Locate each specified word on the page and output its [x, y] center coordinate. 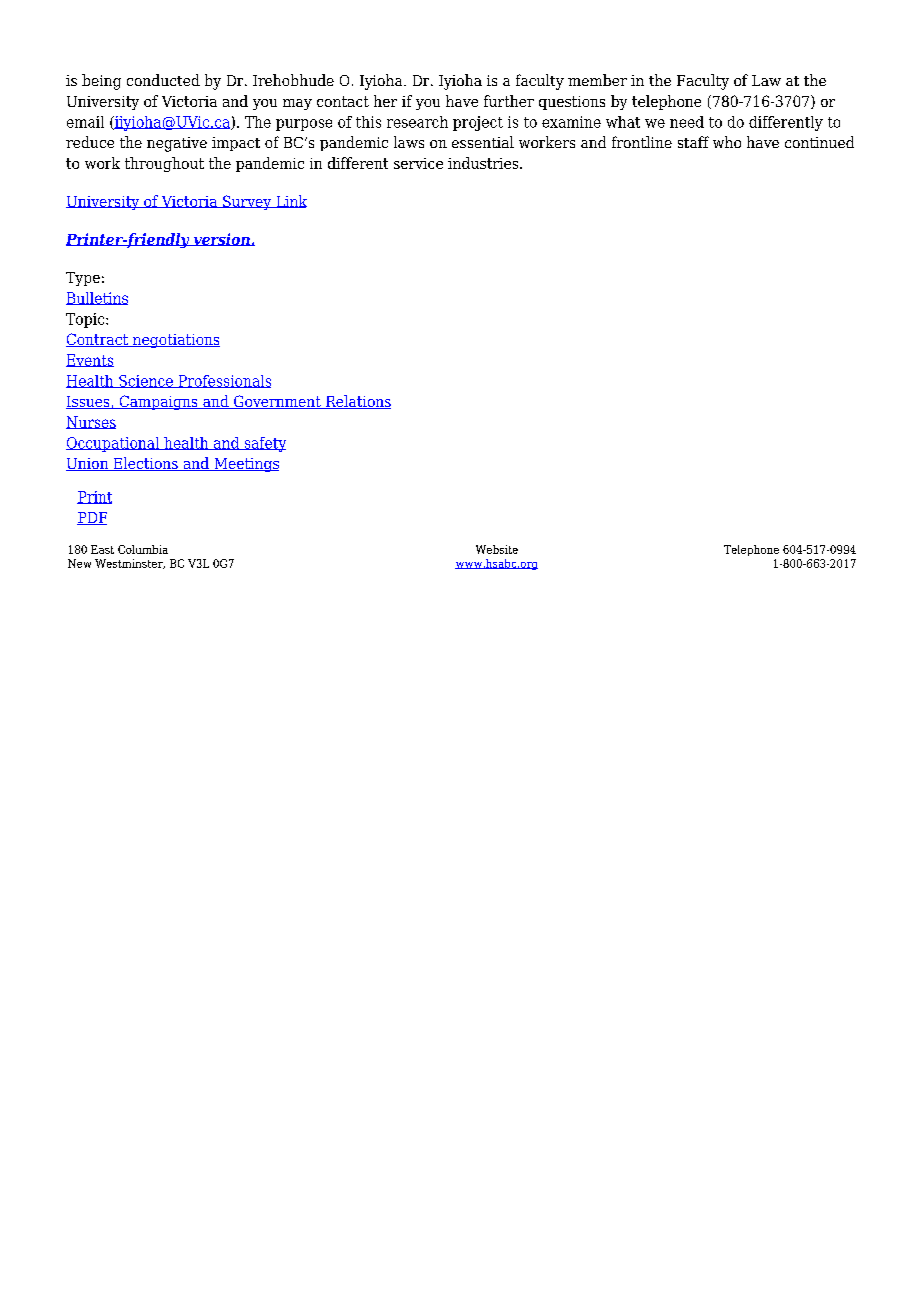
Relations [357, 402]
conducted [163, 80]
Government [277, 402]
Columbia [143, 549]
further [509, 101]
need [687, 122]
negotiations [175, 341]
